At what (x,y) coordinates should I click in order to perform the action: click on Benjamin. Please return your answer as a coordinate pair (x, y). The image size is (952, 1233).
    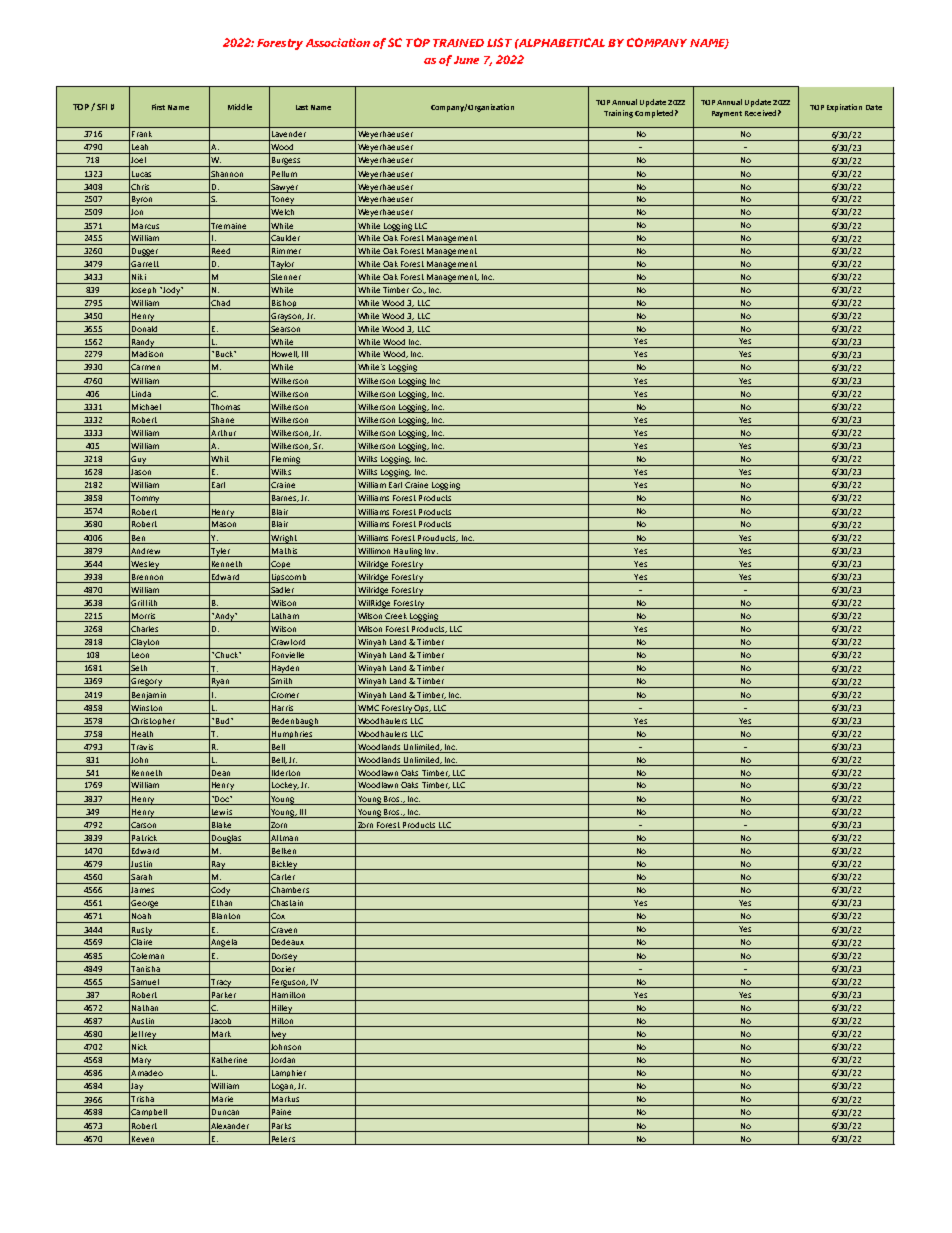
    Looking at the image, I should click on (149, 696).
